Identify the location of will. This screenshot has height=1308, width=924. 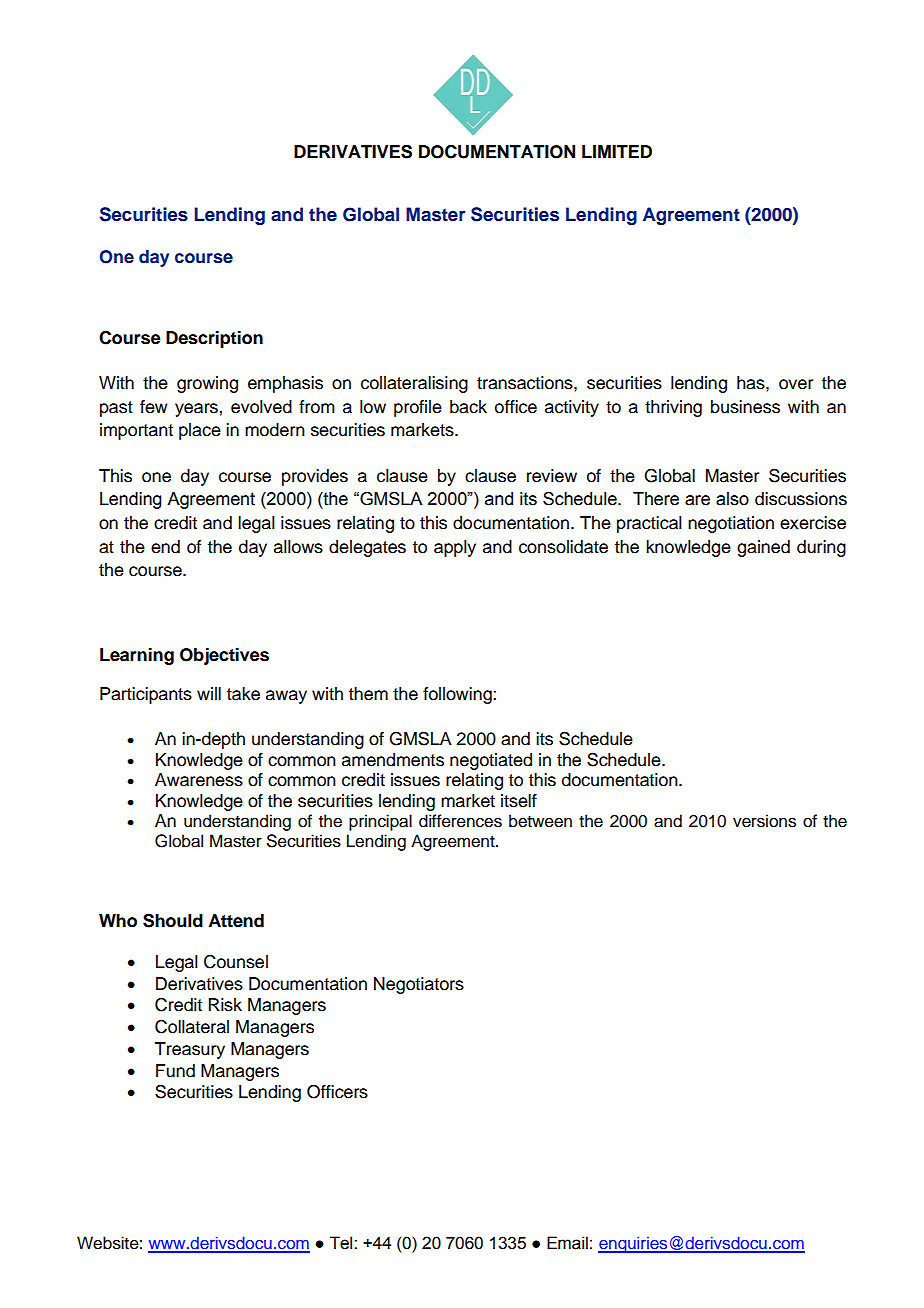
(209, 693).
